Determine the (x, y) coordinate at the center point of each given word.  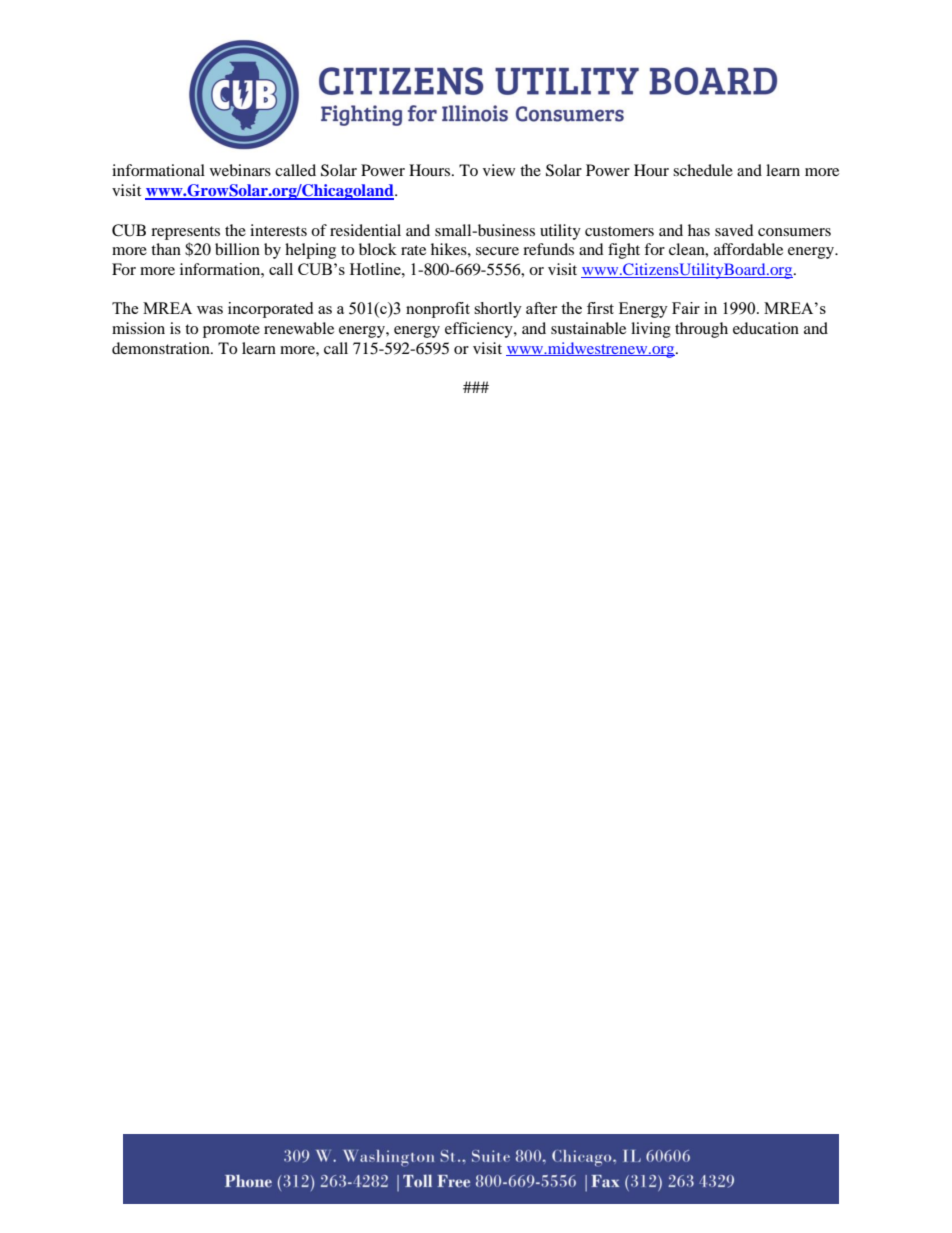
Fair (686, 308)
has (699, 230)
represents (185, 233)
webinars (240, 170)
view (499, 170)
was (210, 310)
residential (365, 230)
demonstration (162, 348)
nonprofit (438, 310)
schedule (703, 170)
